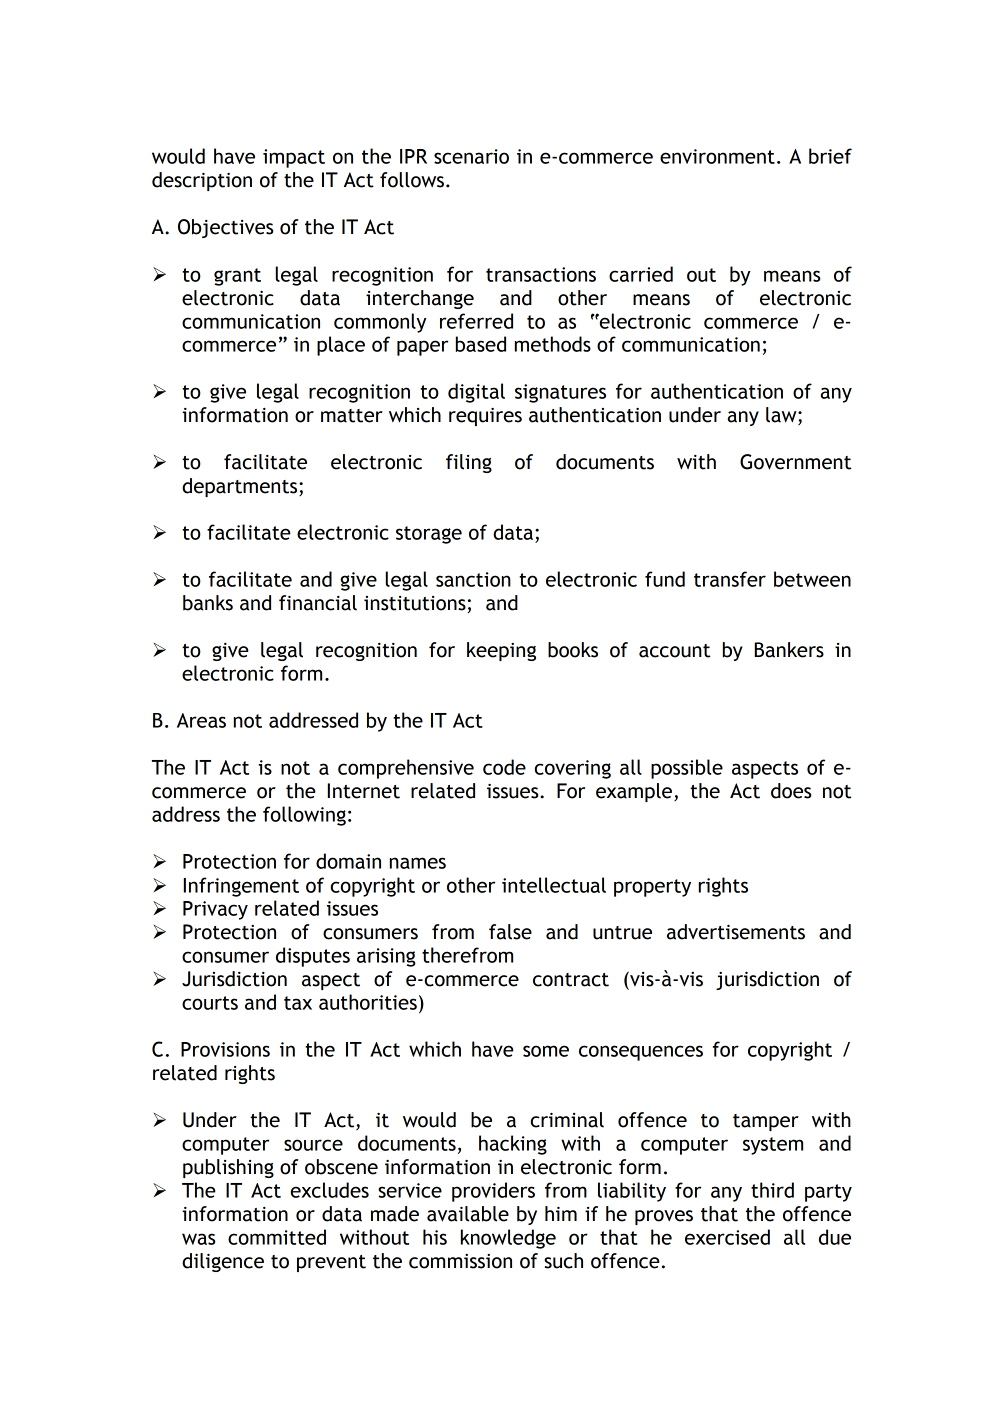 The height and width of the page is (1420, 1003). What do you see at coordinates (789, 650) in the page?
I see `Bankers` at bounding box center [789, 650].
